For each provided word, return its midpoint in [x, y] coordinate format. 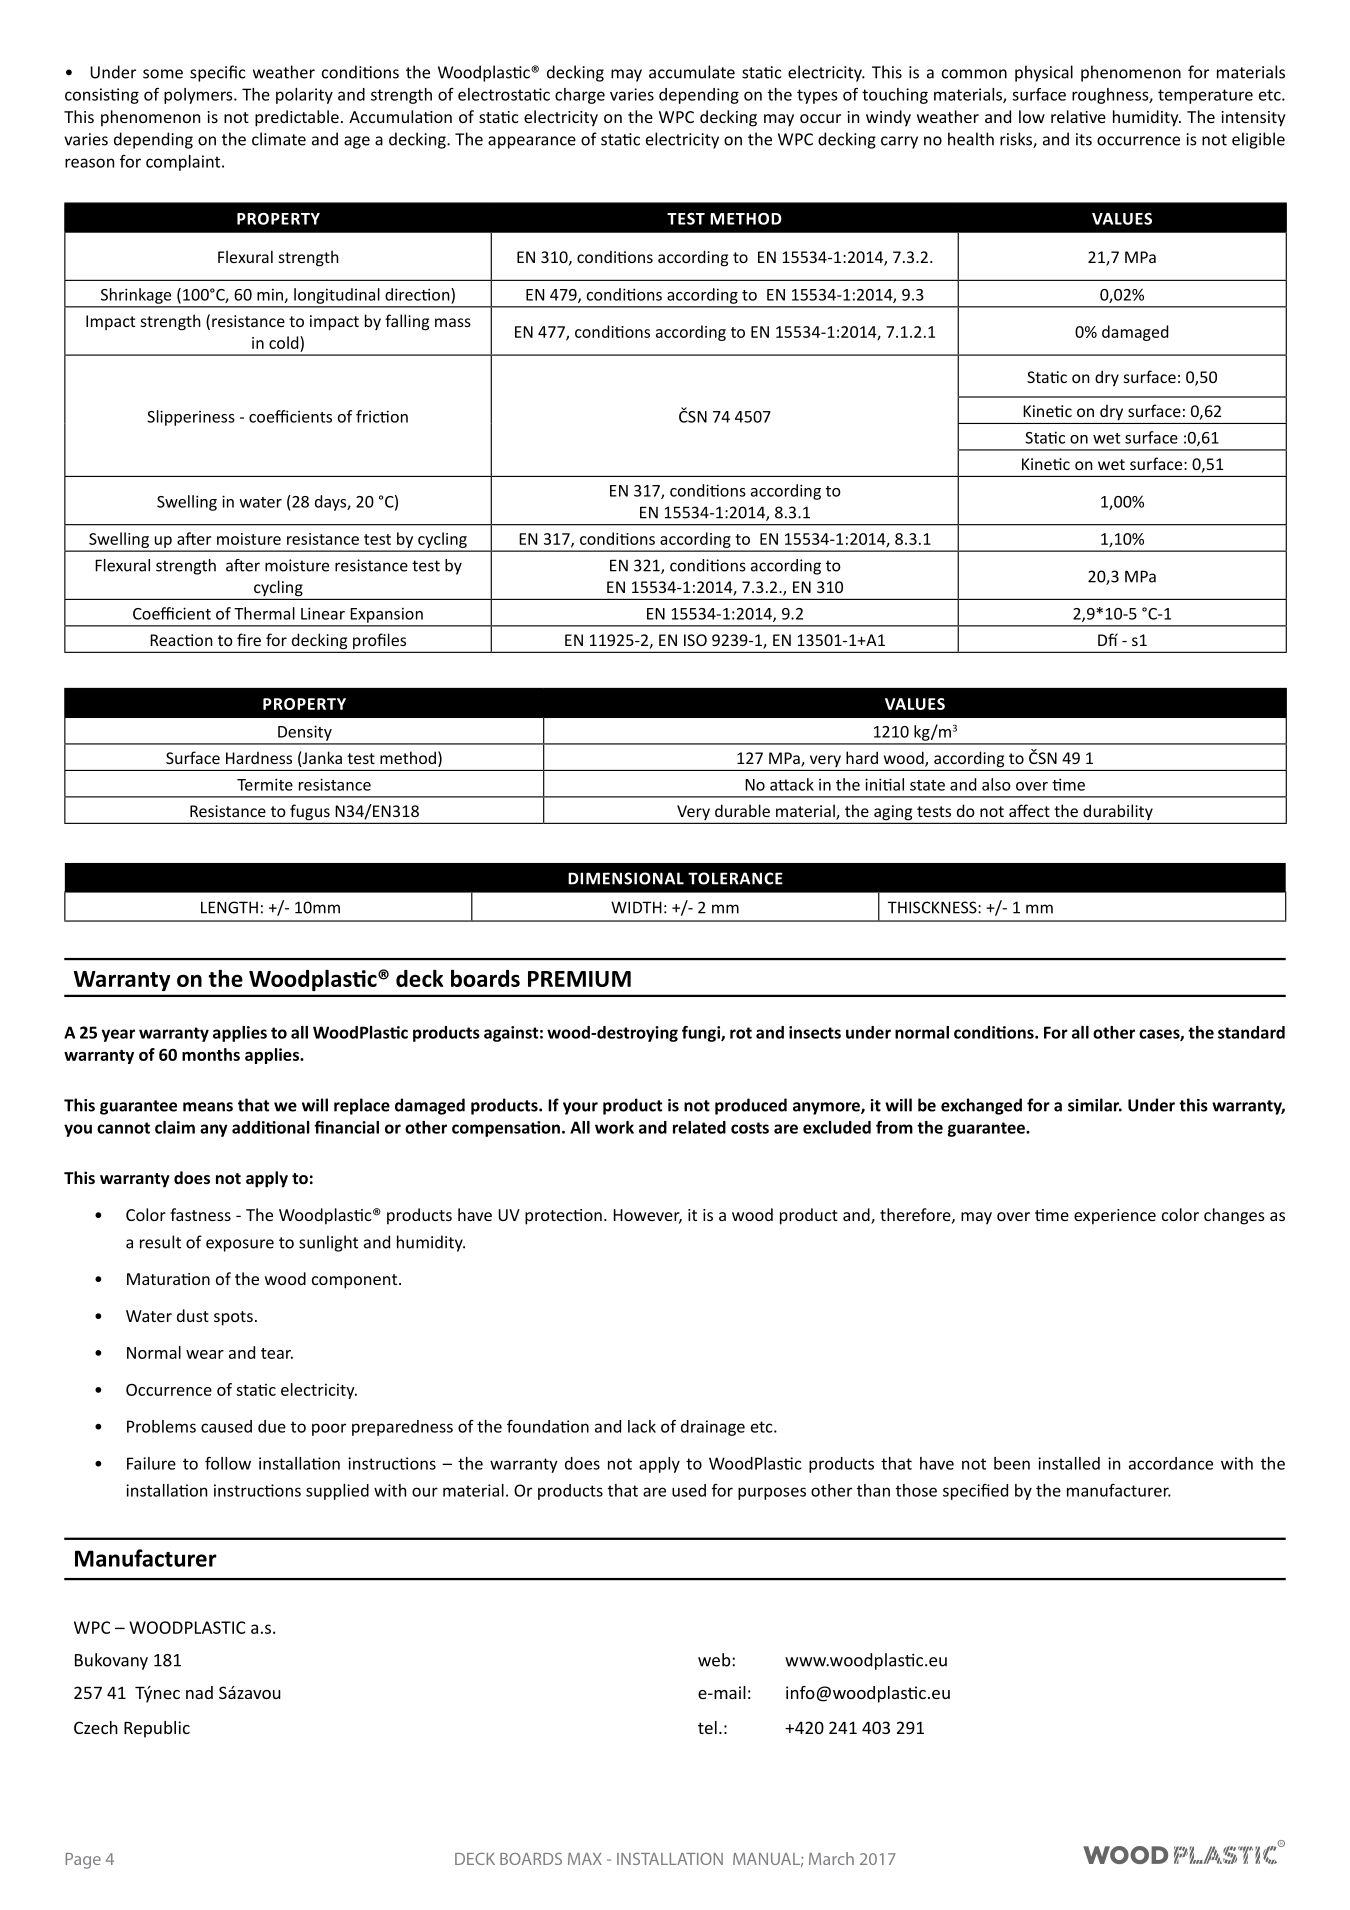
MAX [585, 1859]
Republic [157, 1729]
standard [1251, 1032]
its [1084, 139]
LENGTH [229, 907]
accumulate [692, 72]
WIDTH [636, 907]
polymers [199, 96]
